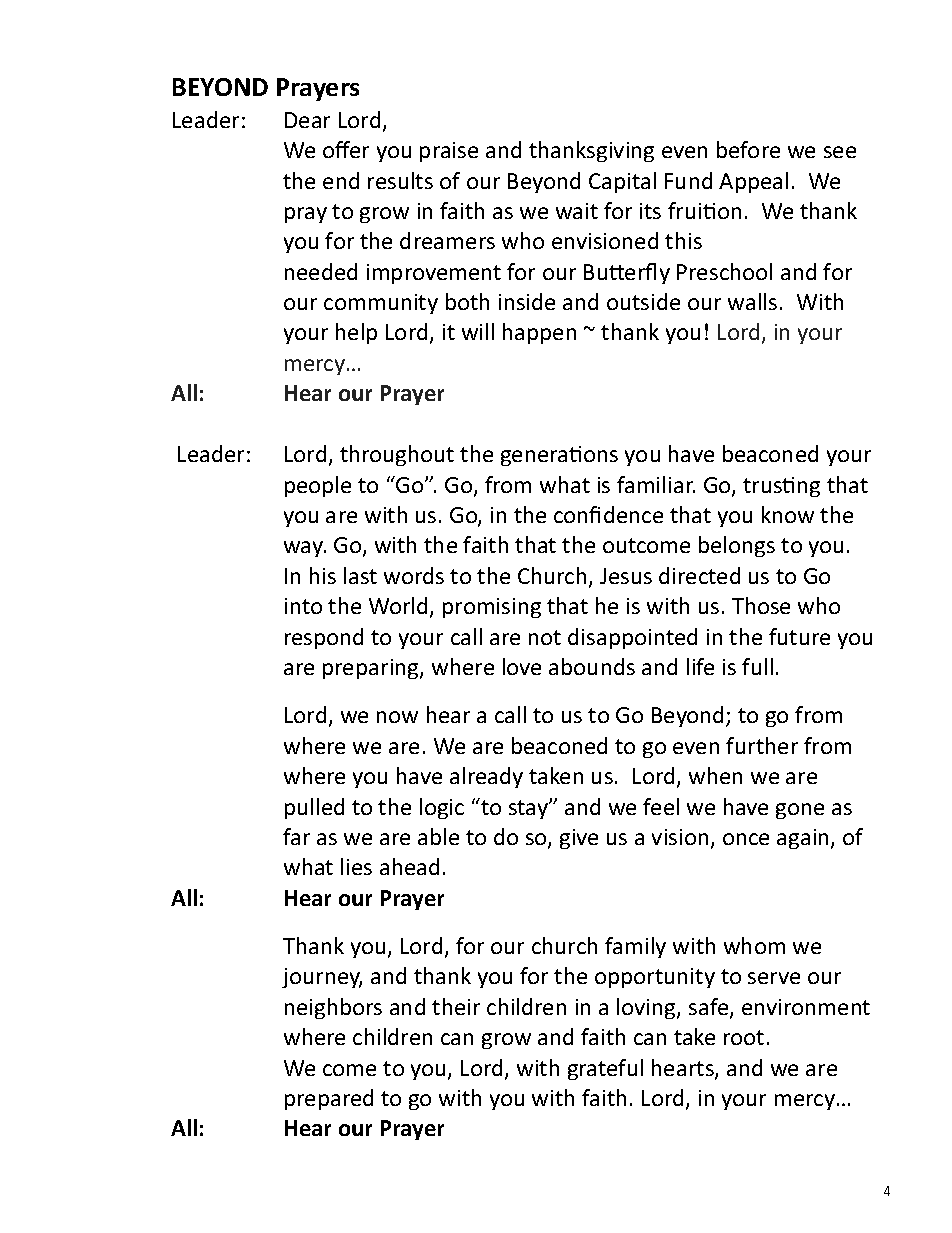 Image resolution: width=952 pixels, height=1233 pixels. What do you see at coordinates (761, 605) in the image?
I see `Those` at bounding box center [761, 605].
